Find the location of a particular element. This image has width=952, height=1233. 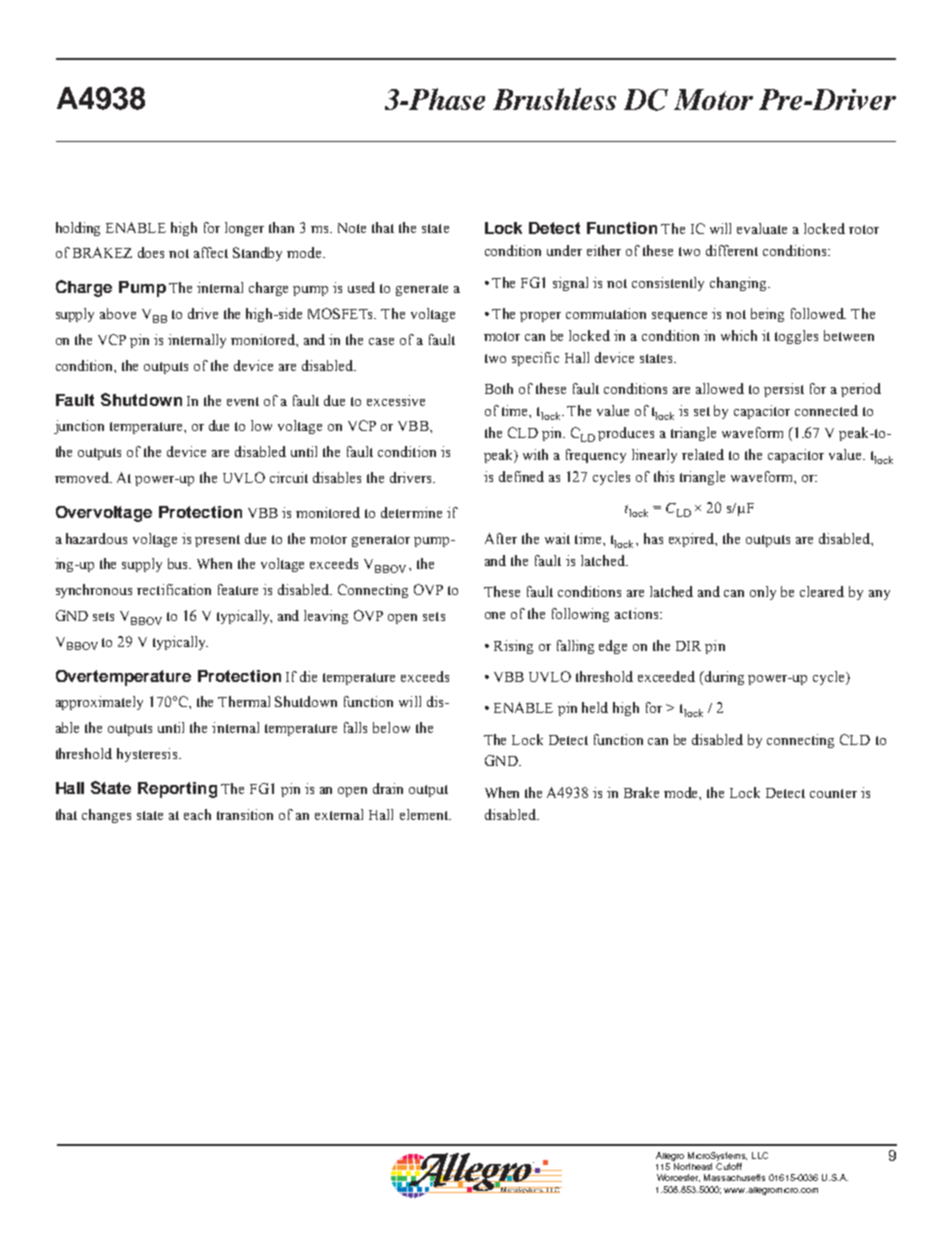

each is located at coordinates (197, 814).
